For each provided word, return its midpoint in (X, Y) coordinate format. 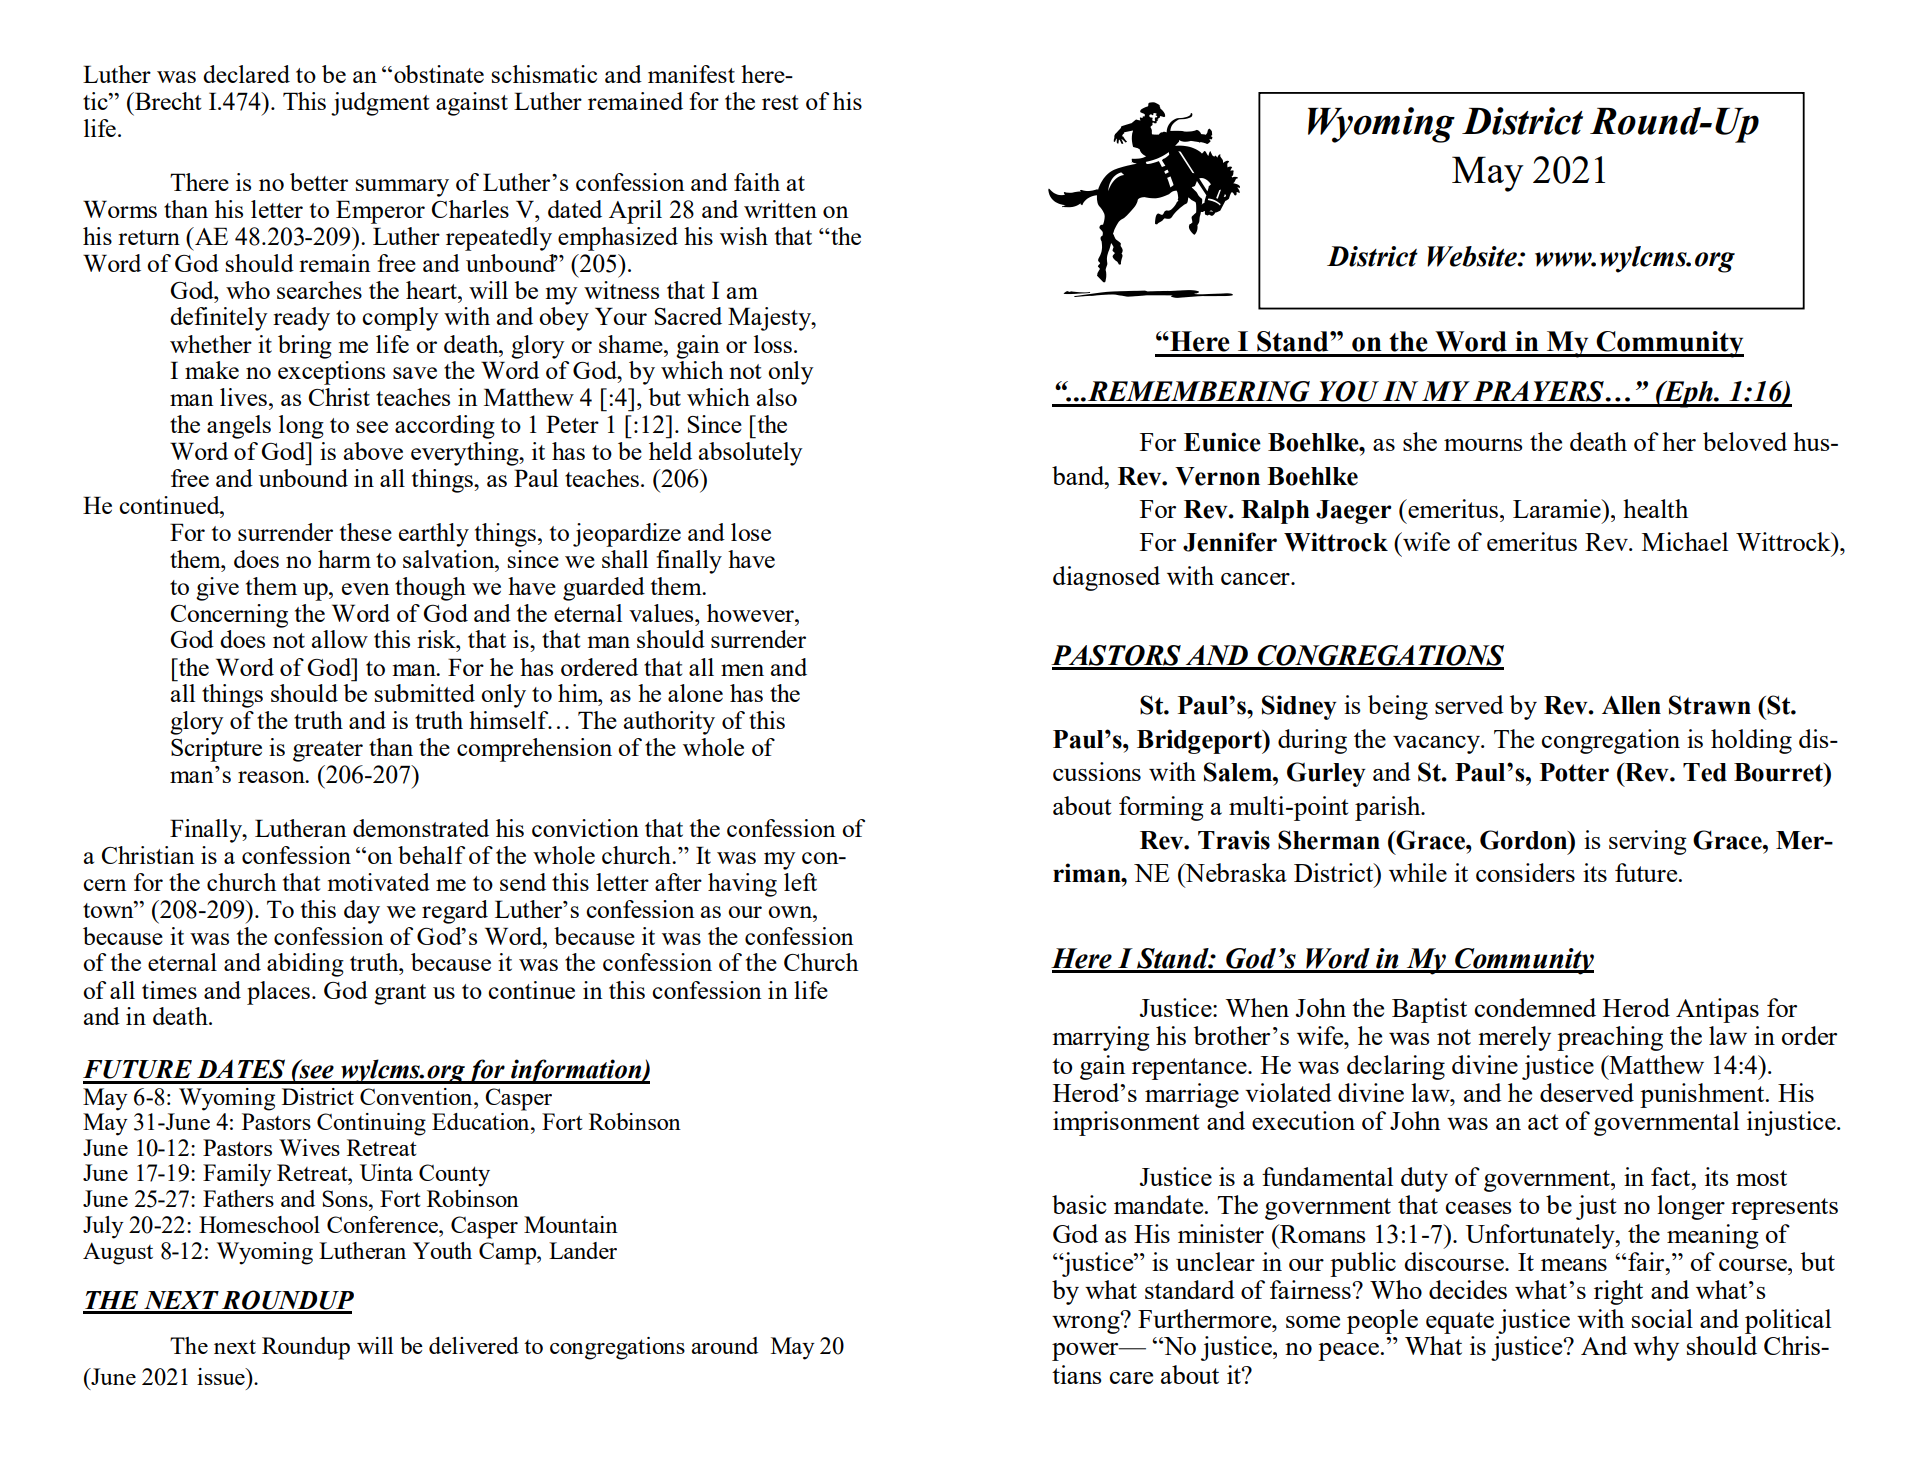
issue (222, 1376)
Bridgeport (1200, 741)
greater (328, 751)
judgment (380, 104)
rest (780, 102)
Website (1473, 256)
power (1086, 1352)
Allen (1631, 705)
